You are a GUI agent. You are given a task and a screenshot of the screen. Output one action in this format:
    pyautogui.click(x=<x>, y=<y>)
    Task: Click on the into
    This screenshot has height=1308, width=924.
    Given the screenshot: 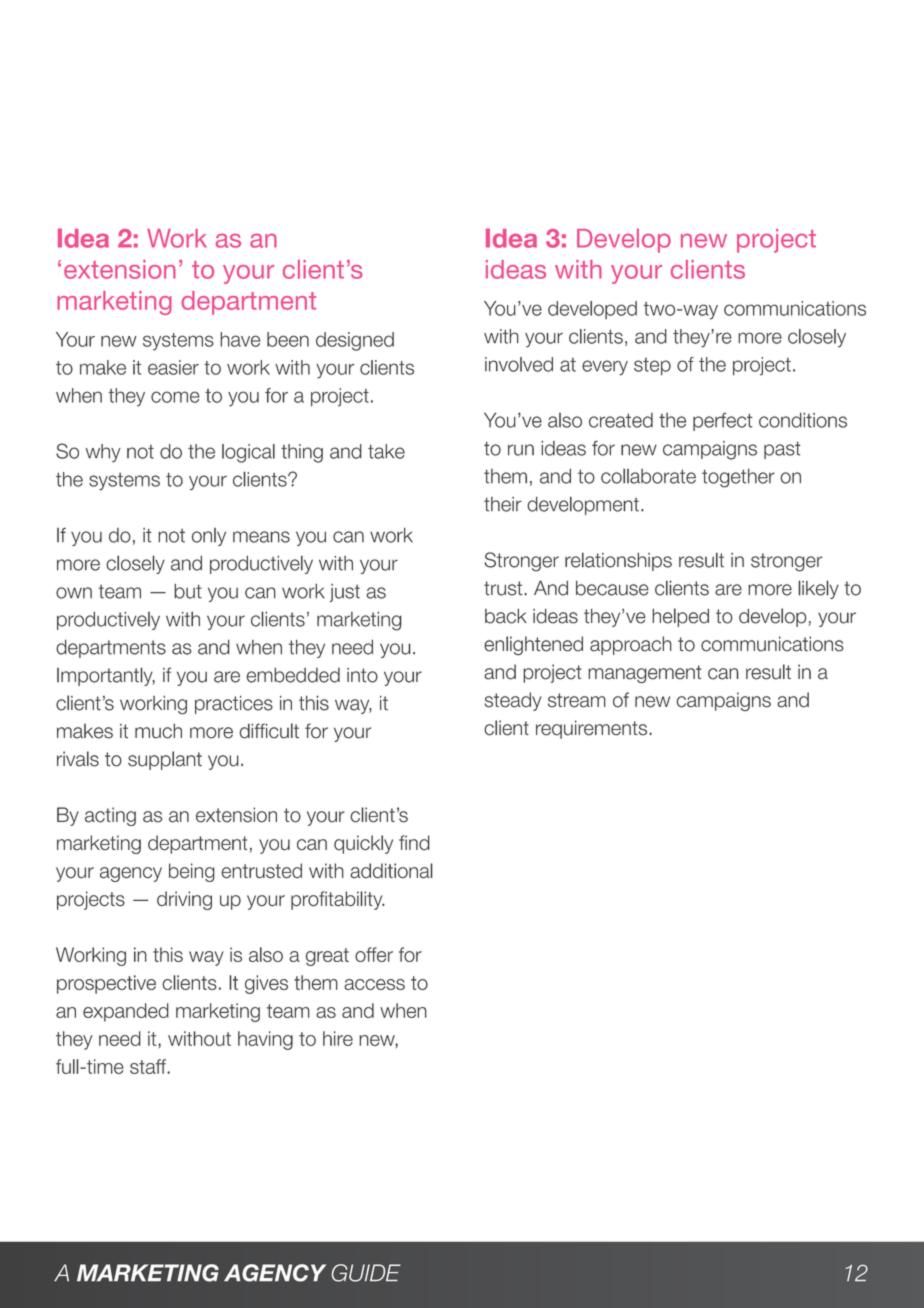 What is the action you would take?
    pyautogui.click(x=362, y=675)
